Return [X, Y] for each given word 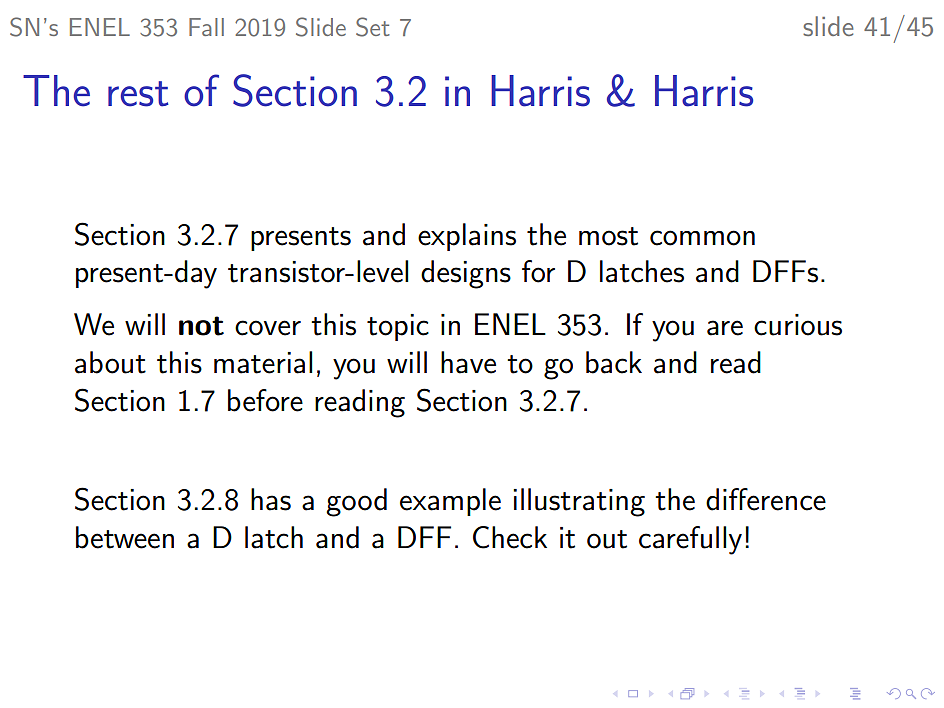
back [614, 362]
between [125, 537]
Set [373, 27]
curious [798, 325]
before [265, 400]
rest [138, 94]
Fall [206, 27]
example [450, 502]
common [702, 238]
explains [467, 237]
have [468, 362]
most [608, 236]
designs [466, 274]
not [201, 326]
